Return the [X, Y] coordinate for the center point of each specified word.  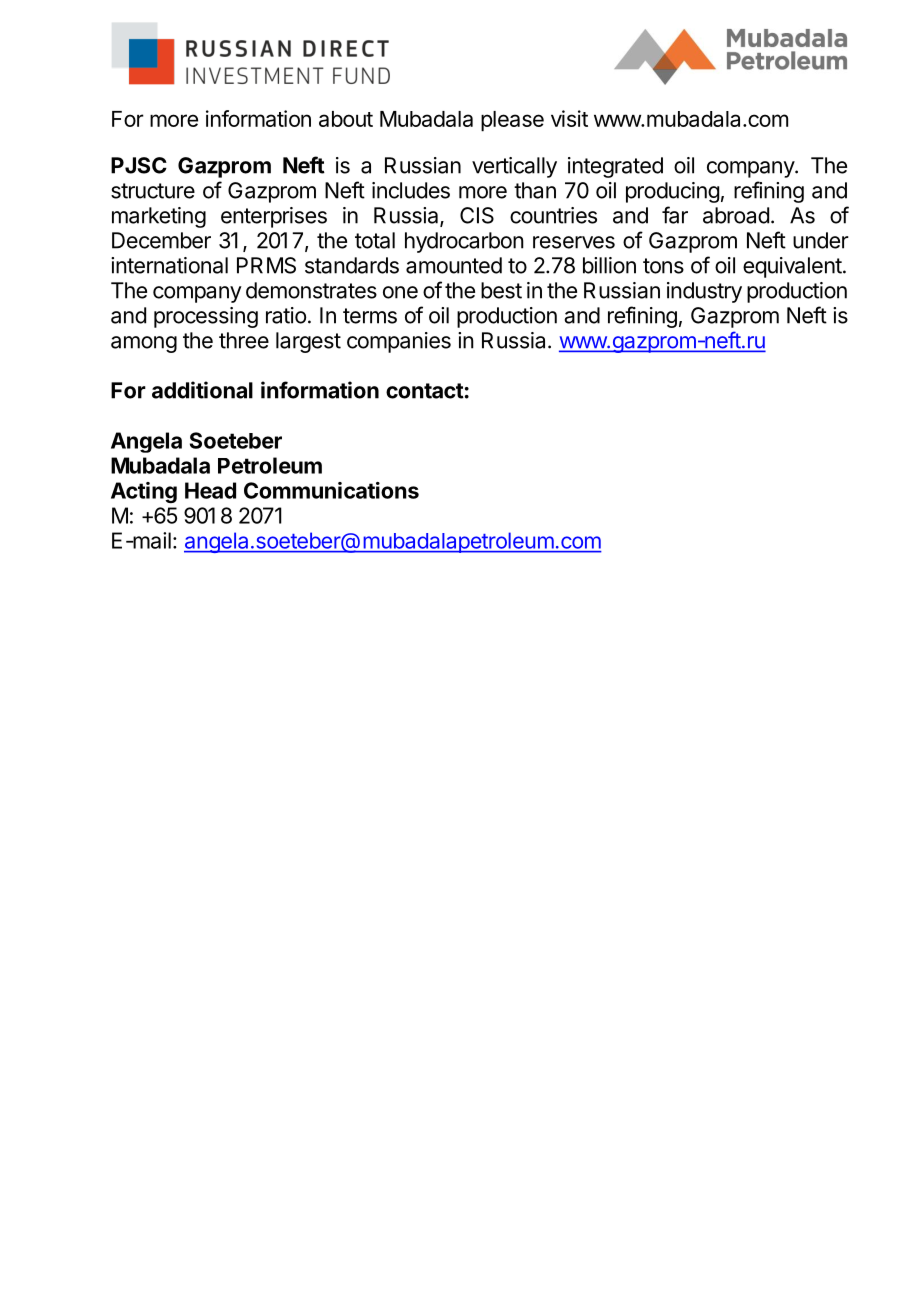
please [512, 121]
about [346, 119]
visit [569, 118]
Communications [331, 490]
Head [210, 490]
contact [425, 391]
